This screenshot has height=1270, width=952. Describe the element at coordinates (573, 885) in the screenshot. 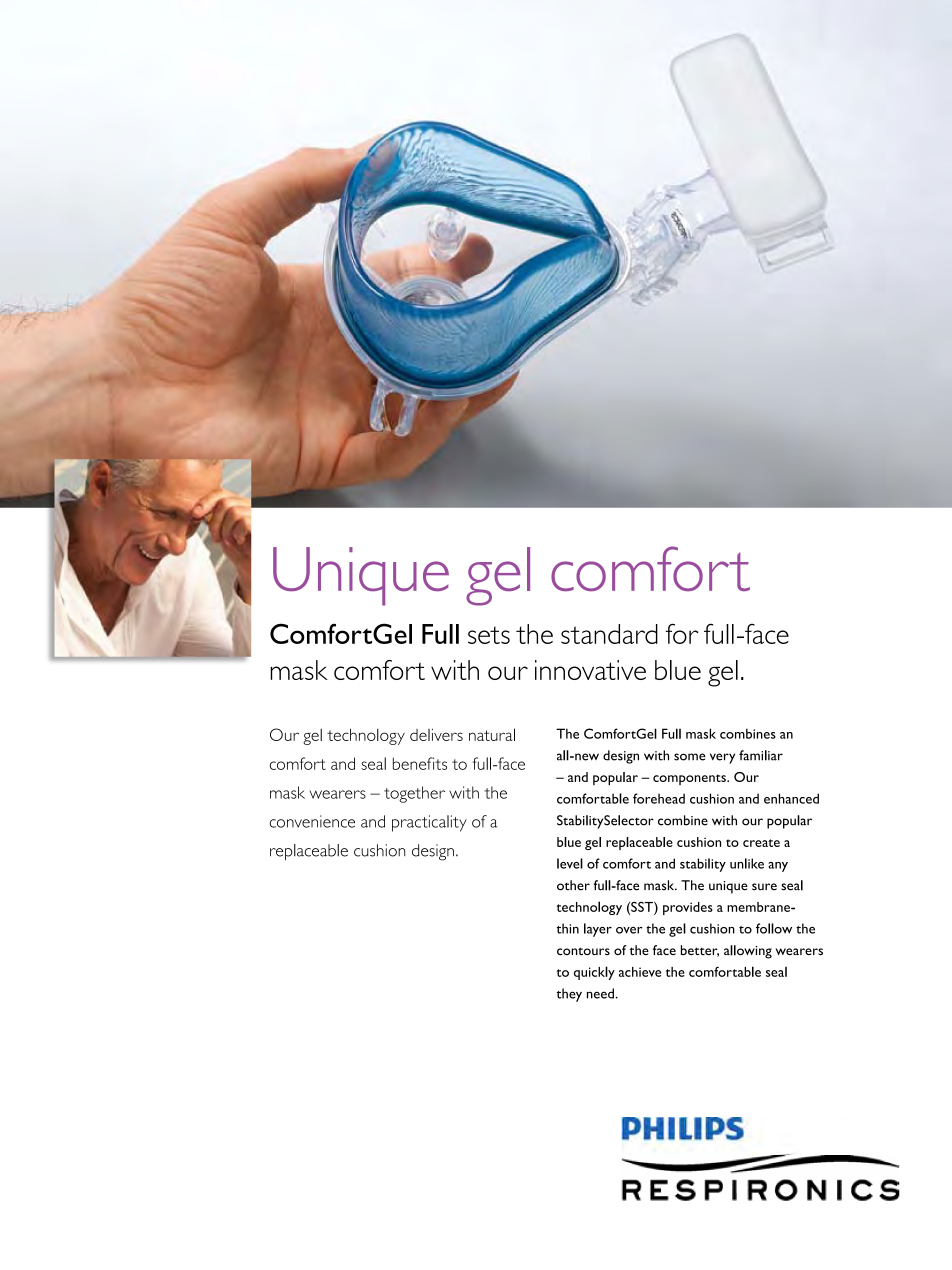

I see `other` at that location.
